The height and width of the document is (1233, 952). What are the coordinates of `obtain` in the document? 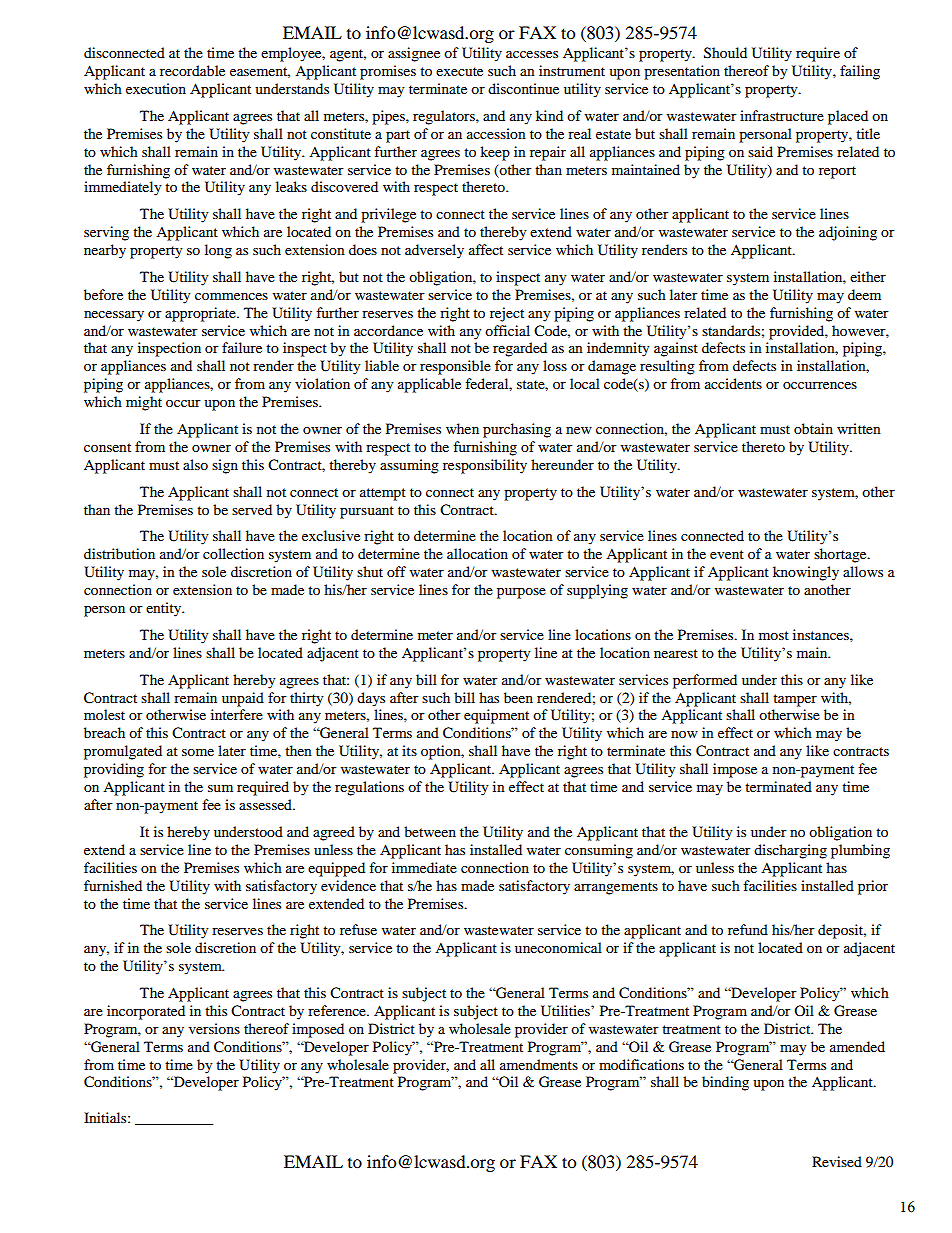 It's located at (813, 428).
